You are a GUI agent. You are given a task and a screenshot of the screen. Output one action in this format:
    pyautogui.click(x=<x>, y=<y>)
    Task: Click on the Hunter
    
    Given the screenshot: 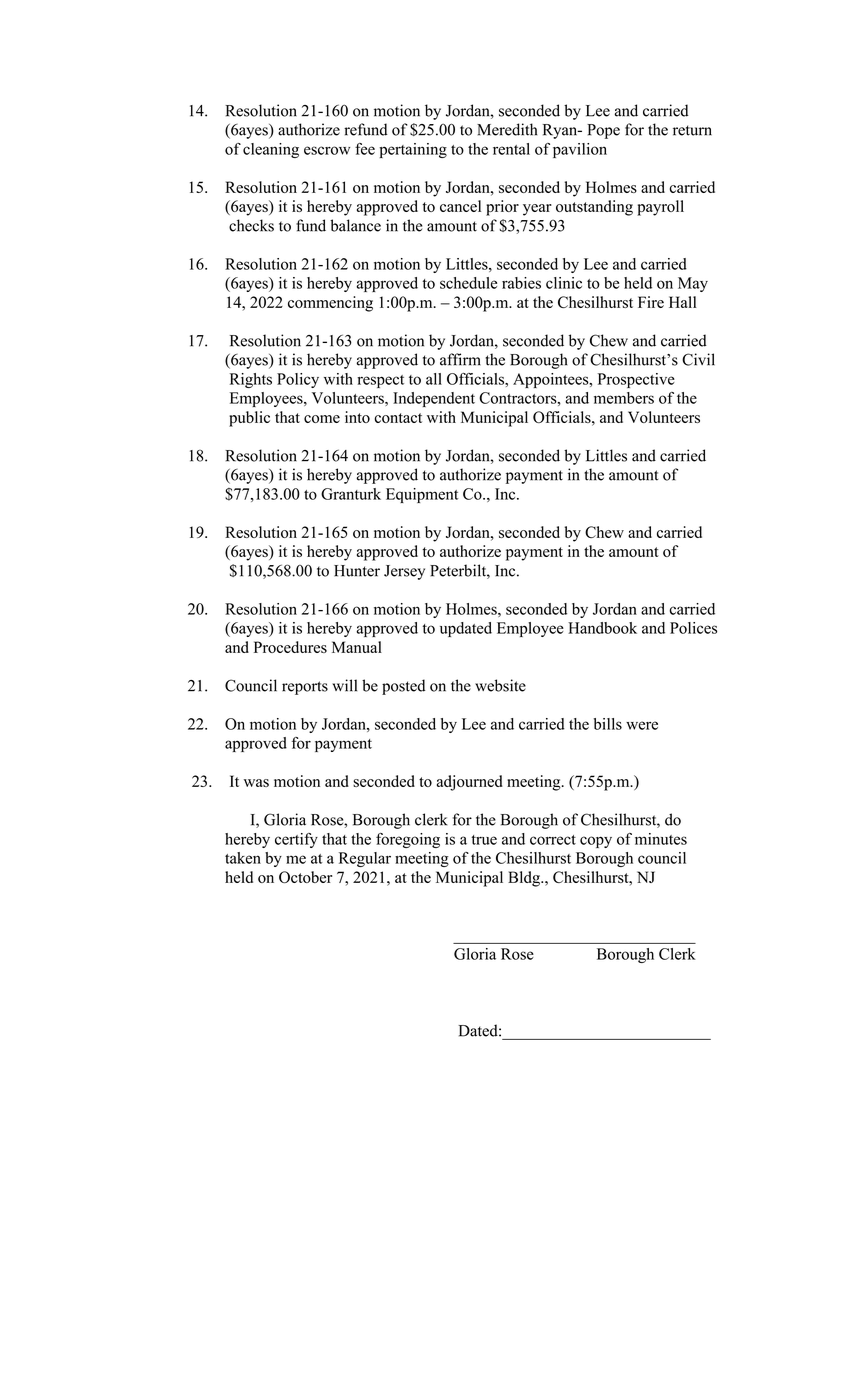 What is the action you would take?
    pyautogui.click(x=357, y=571)
